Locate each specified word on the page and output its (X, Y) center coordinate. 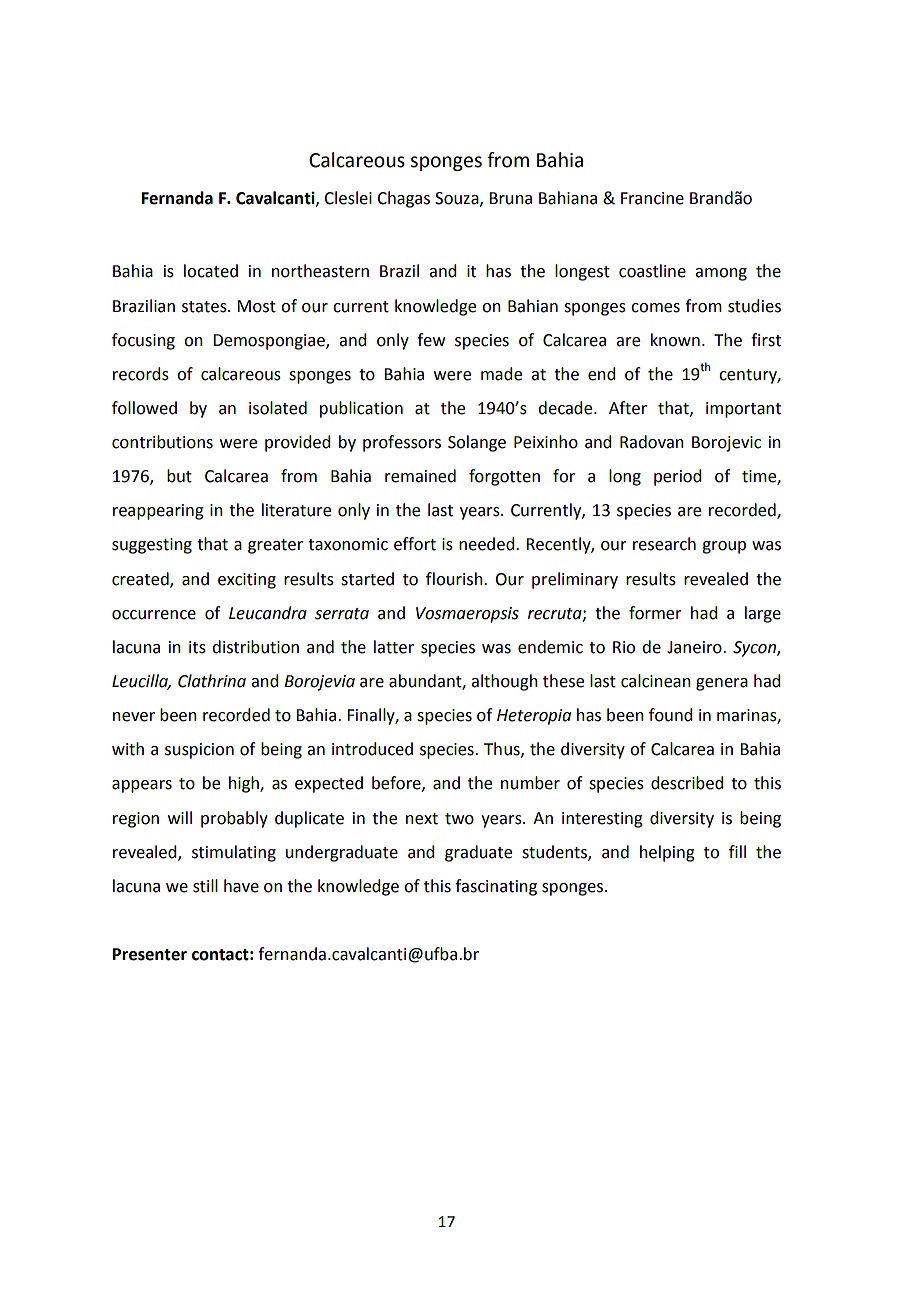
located (211, 271)
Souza (458, 199)
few (431, 340)
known (675, 340)
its (197, 647)
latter (394, 647)
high (245, 784)
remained (420, 476)
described (687, 783)
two (459, 819)
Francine (652, 198)
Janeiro (695, 647)
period (677, 477)
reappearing (158, 512)
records (141, 374)
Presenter (150, 954)
